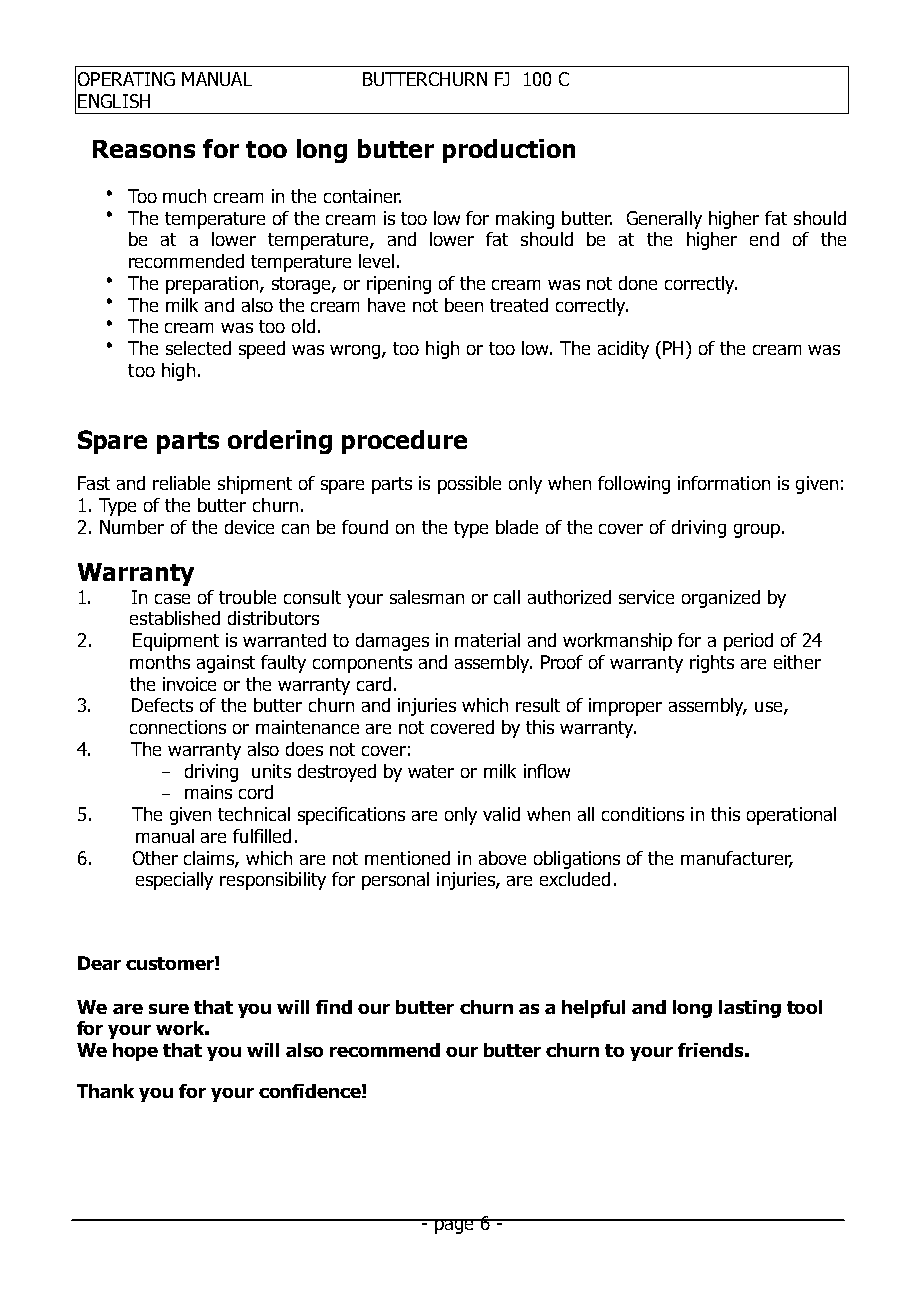  What do you see at coordinates (160, 662) in the image?
I see `months` at bounding box center [160, 662].
